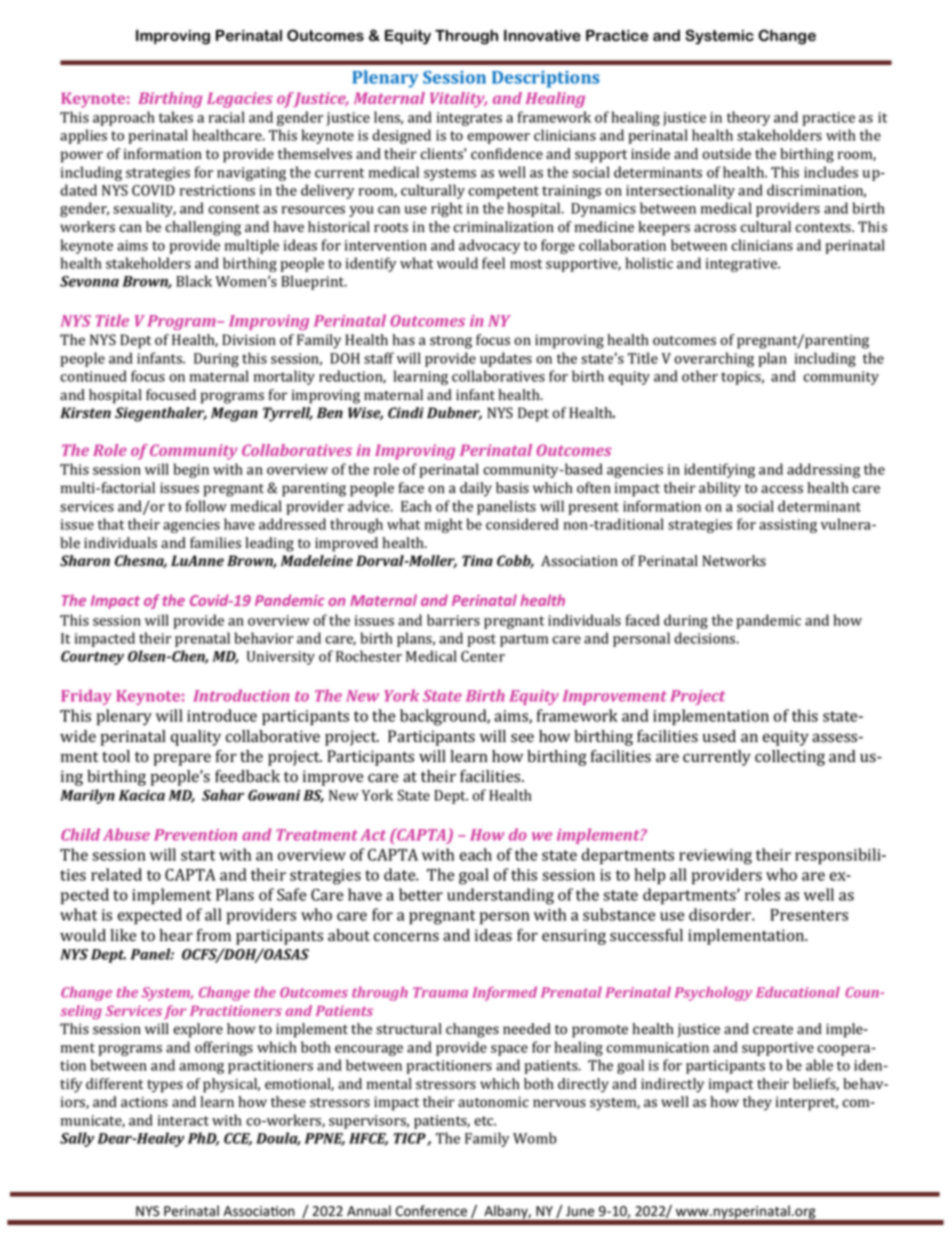 The height and width of the page is (1233, 952). Describe the element at coordinates (715, 857) in the page. I see `reviewing` at that location.
